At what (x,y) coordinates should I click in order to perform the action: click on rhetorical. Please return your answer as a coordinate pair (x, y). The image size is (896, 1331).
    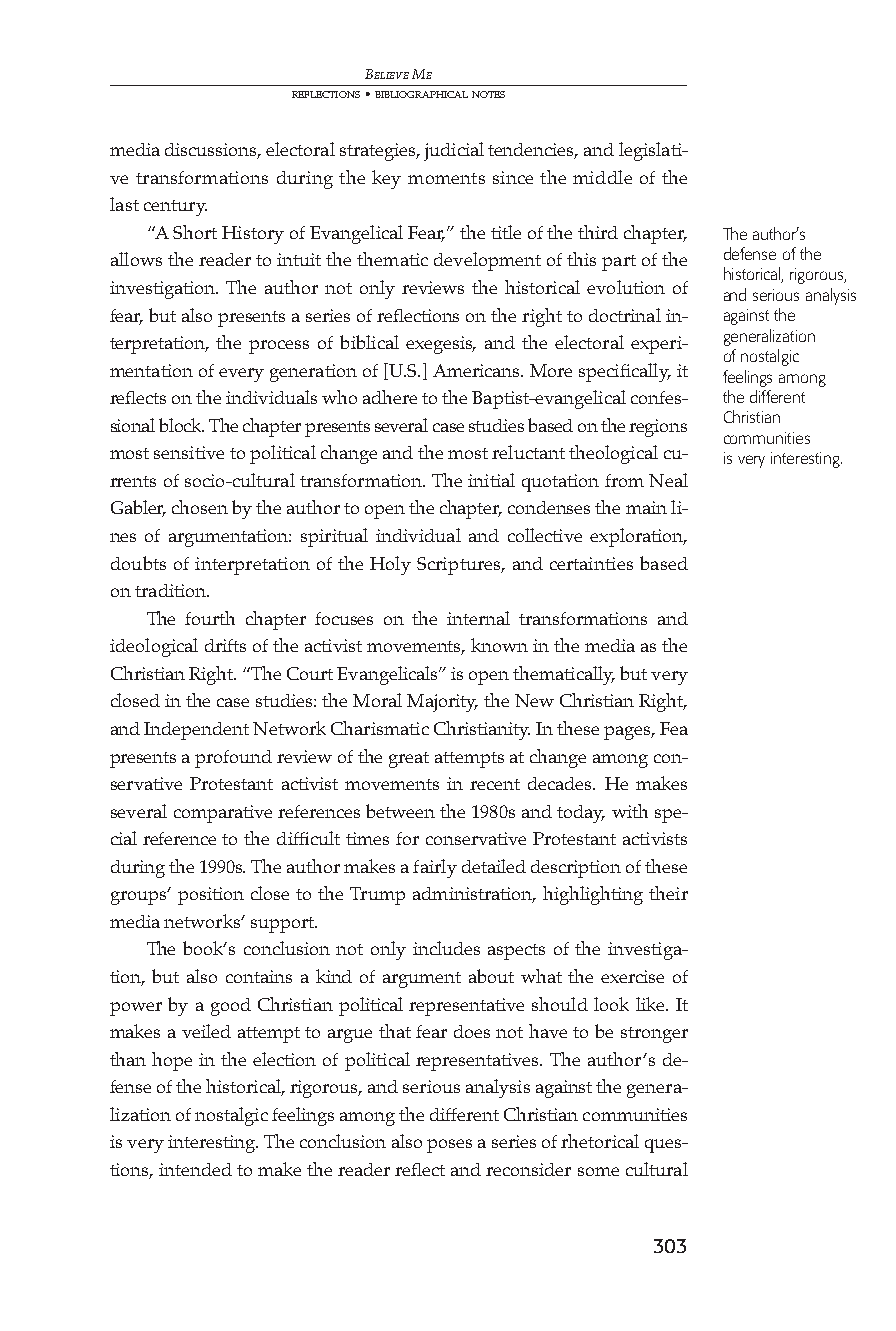
    Looking at the image, I should click on (600, 1141).
